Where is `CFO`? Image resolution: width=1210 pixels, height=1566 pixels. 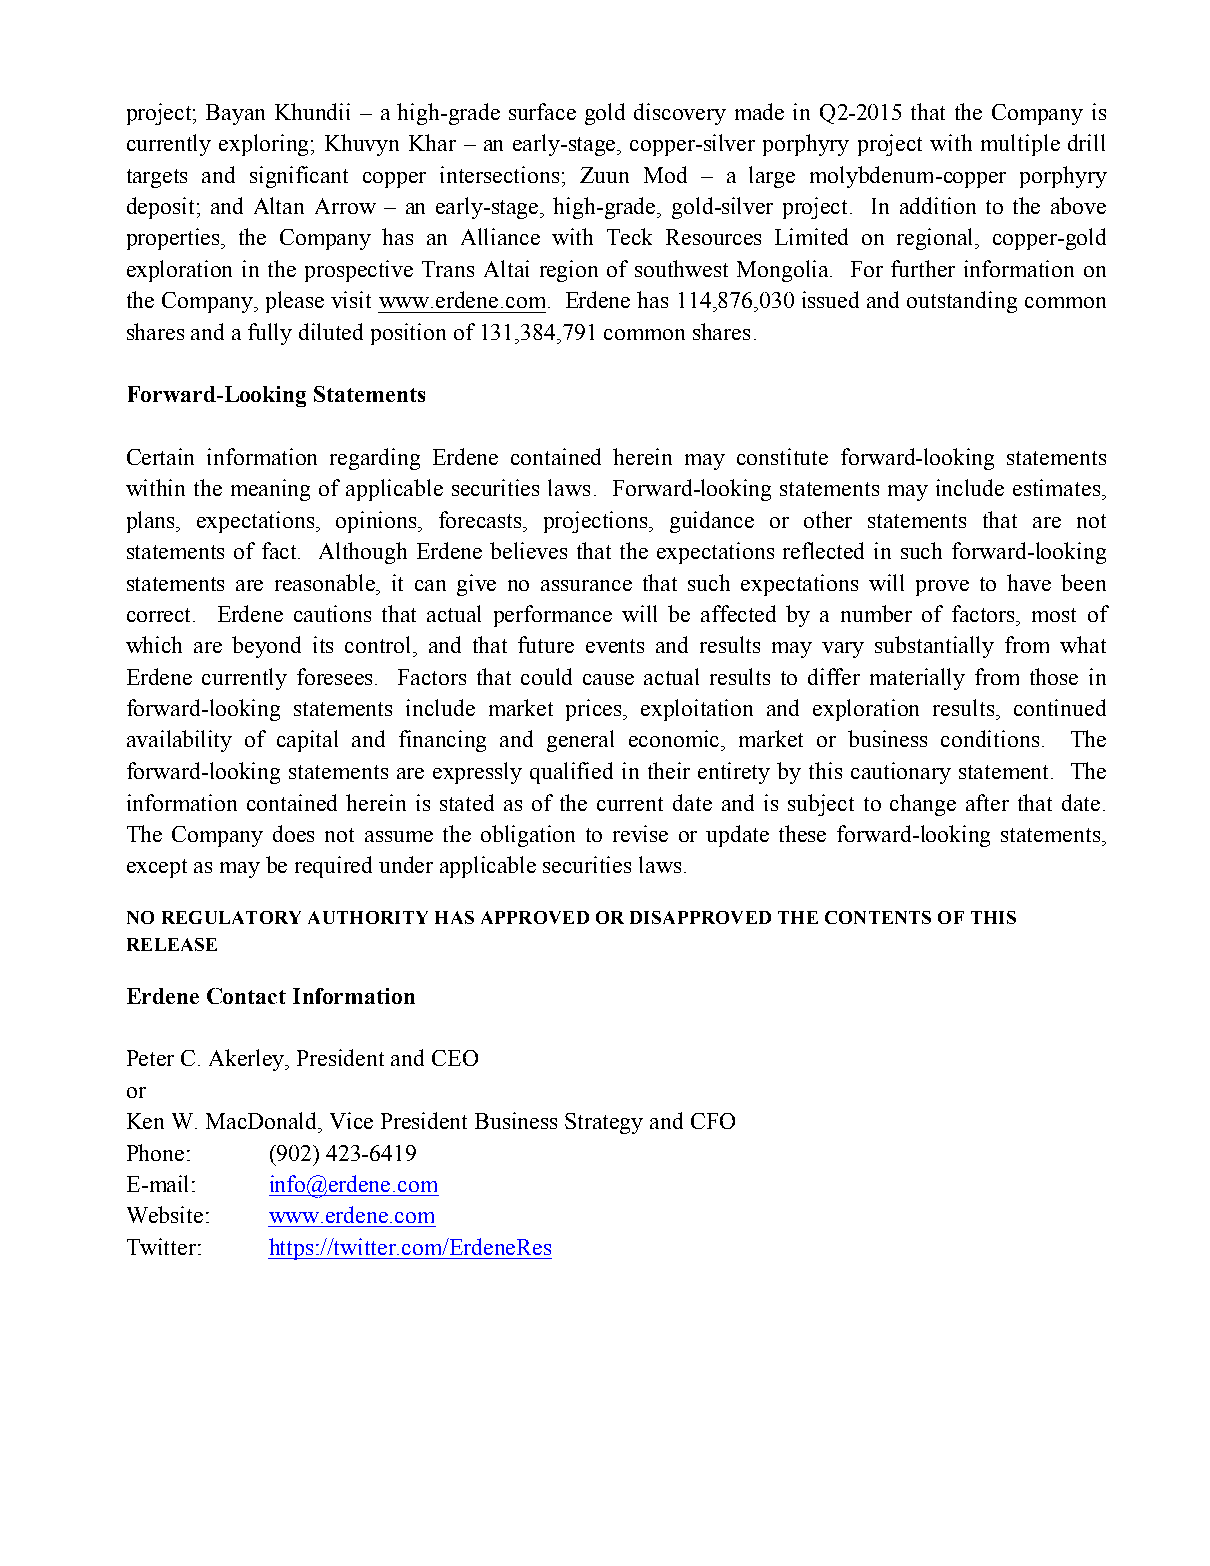
CFO is located at coordinates (713, 1121).
